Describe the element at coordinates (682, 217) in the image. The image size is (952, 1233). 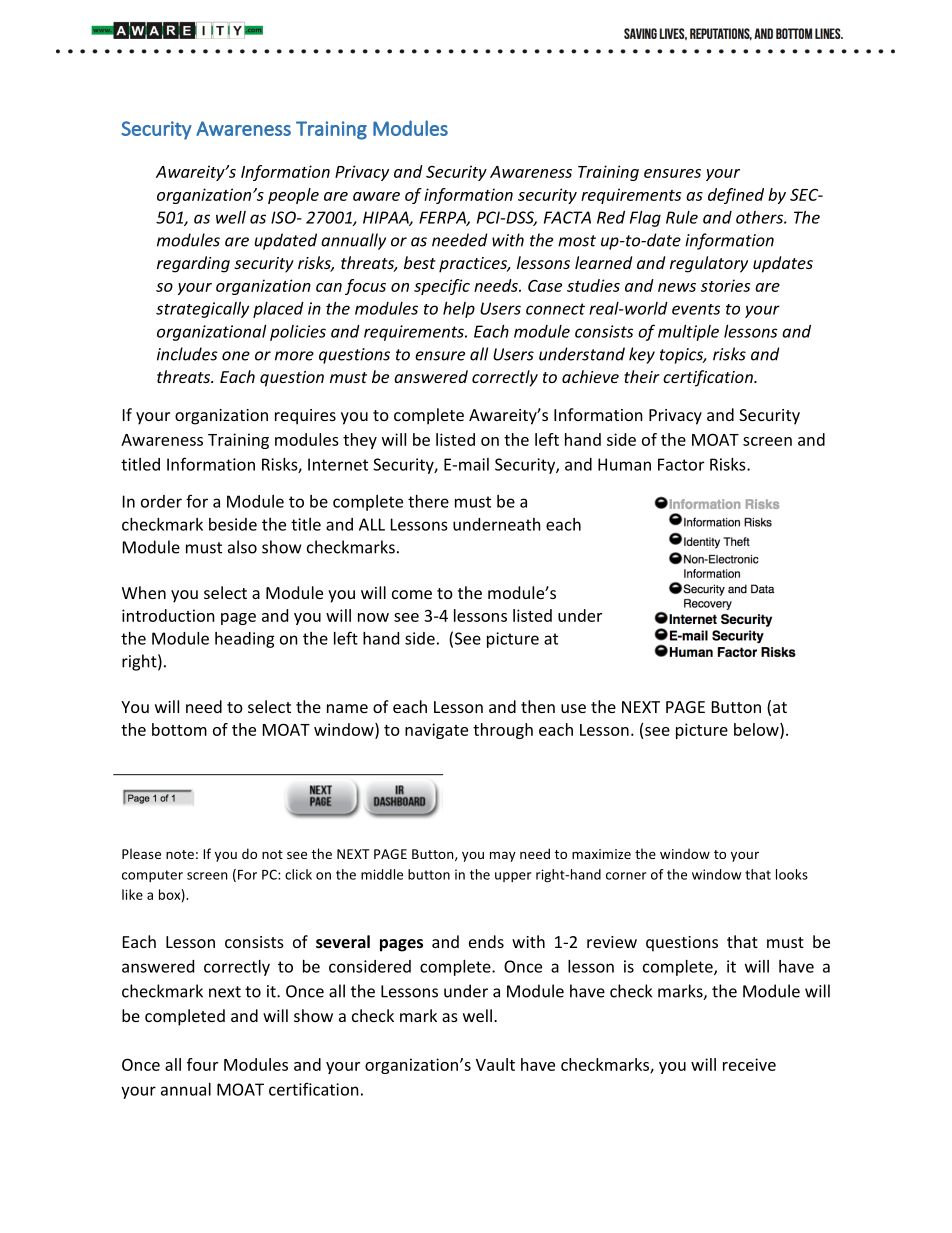
I see `Rule` at that location.
